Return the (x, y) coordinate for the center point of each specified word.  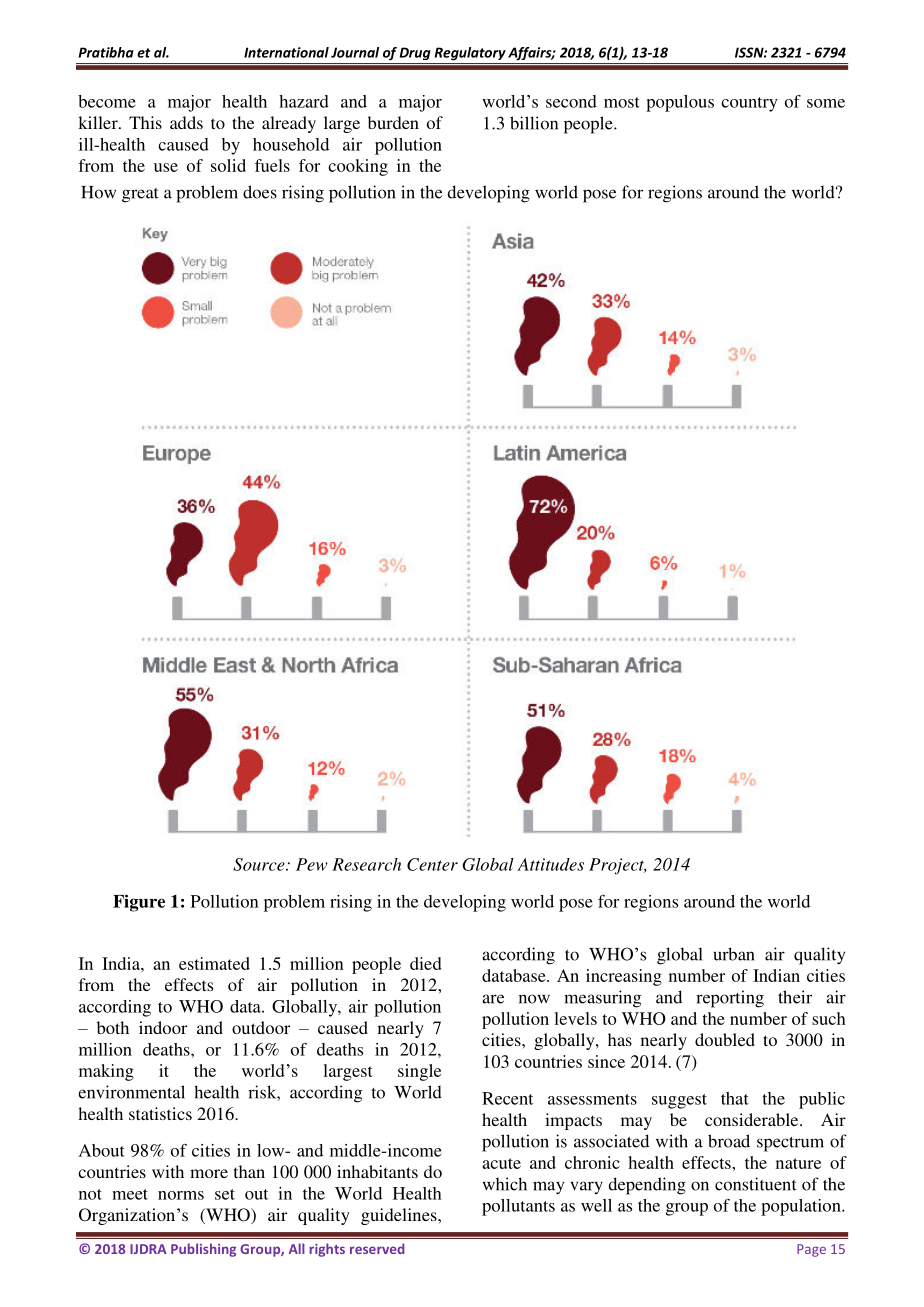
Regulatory (470, 53)
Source (260, 864)
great (140, 195)
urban (734, 954)
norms (181, 1195)
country (749, 104)
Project (617, 866)
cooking (358, 167)
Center (432, 864)
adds (186, 122)
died (426, 963)
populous (680, 103)
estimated (214, 963)
